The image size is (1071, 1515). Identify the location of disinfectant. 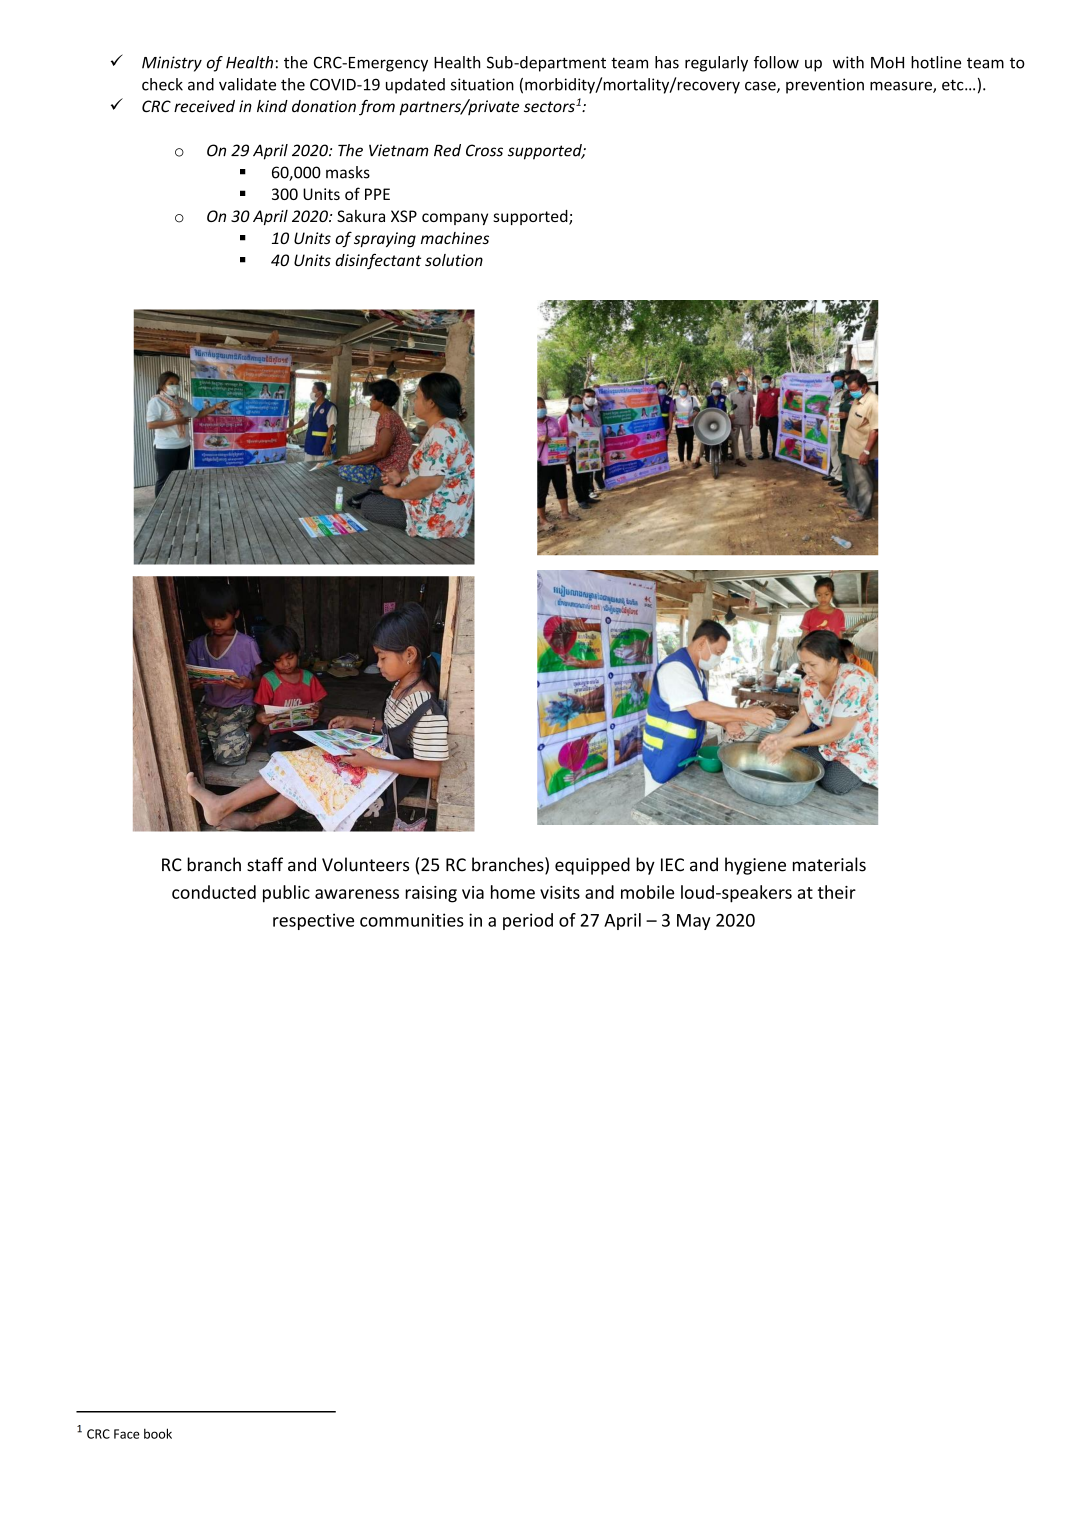
(378, 261).
